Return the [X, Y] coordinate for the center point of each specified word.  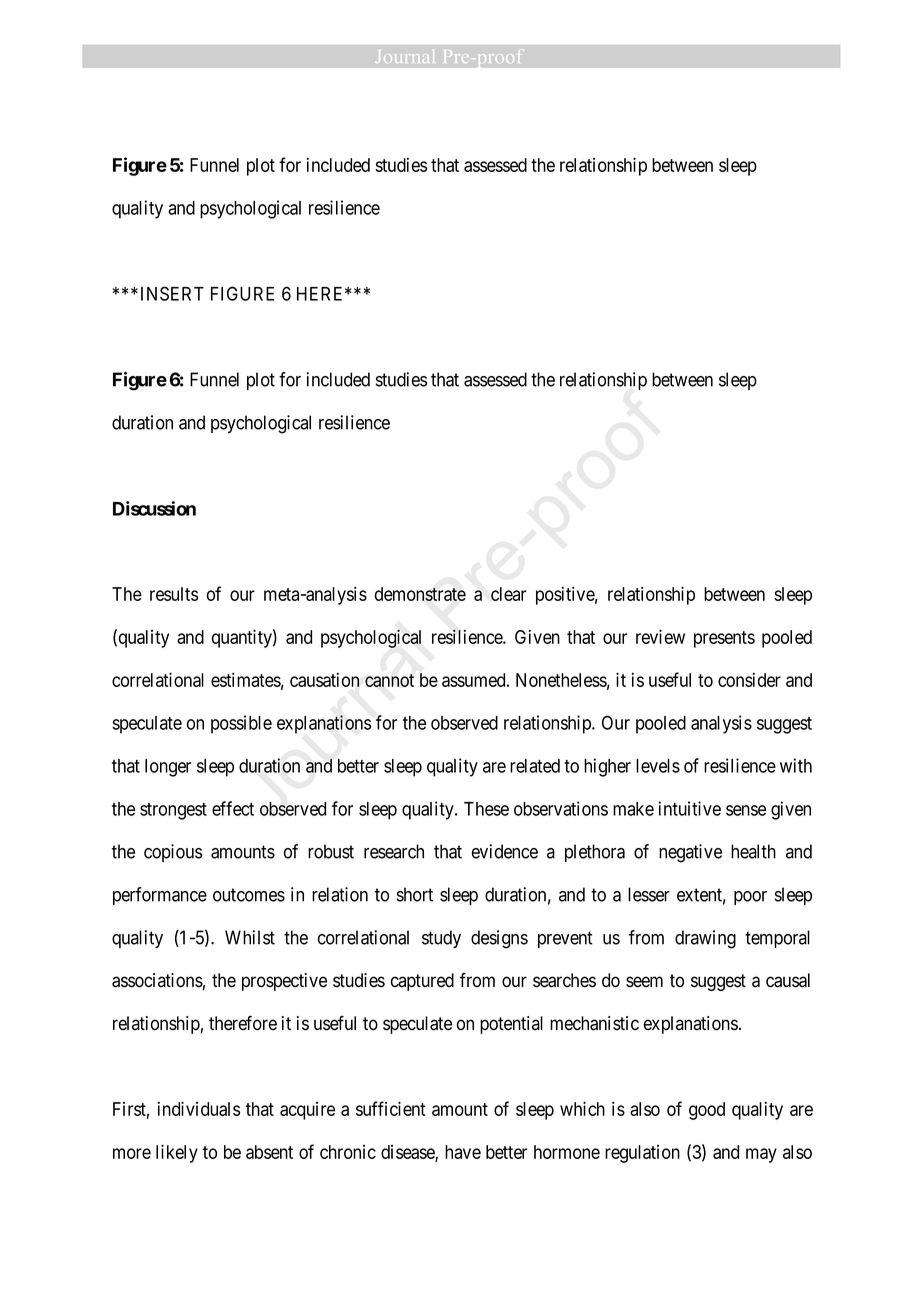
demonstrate [420, 594]
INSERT [172, 293]
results [174, 594]
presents [724, 639]
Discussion [154, 508]
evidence [505, 851]
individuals [199, 1108]
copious [173, 853]
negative [690, 853]
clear [508, 594]
